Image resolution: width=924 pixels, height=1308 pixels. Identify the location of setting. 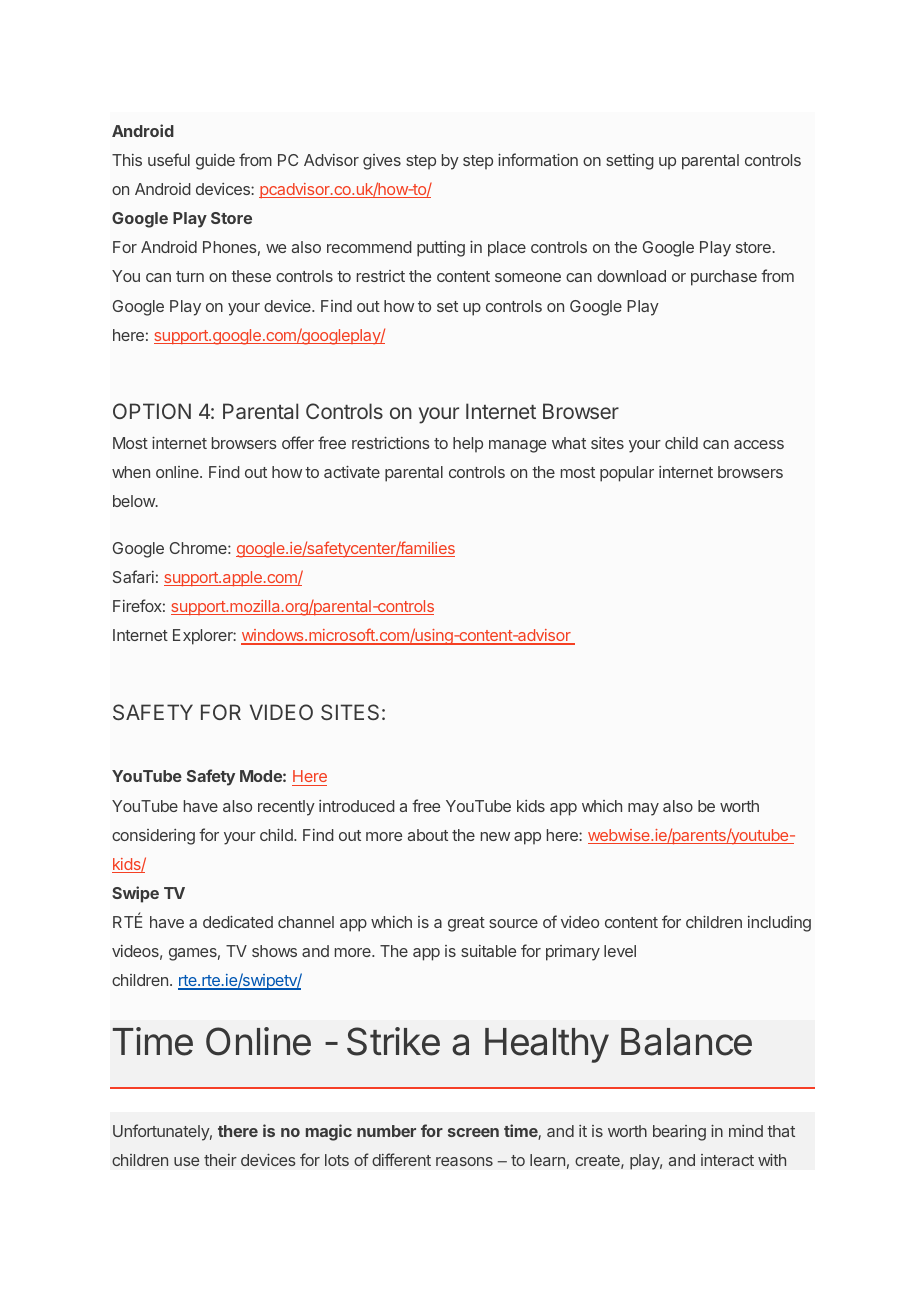
(630, 162).
